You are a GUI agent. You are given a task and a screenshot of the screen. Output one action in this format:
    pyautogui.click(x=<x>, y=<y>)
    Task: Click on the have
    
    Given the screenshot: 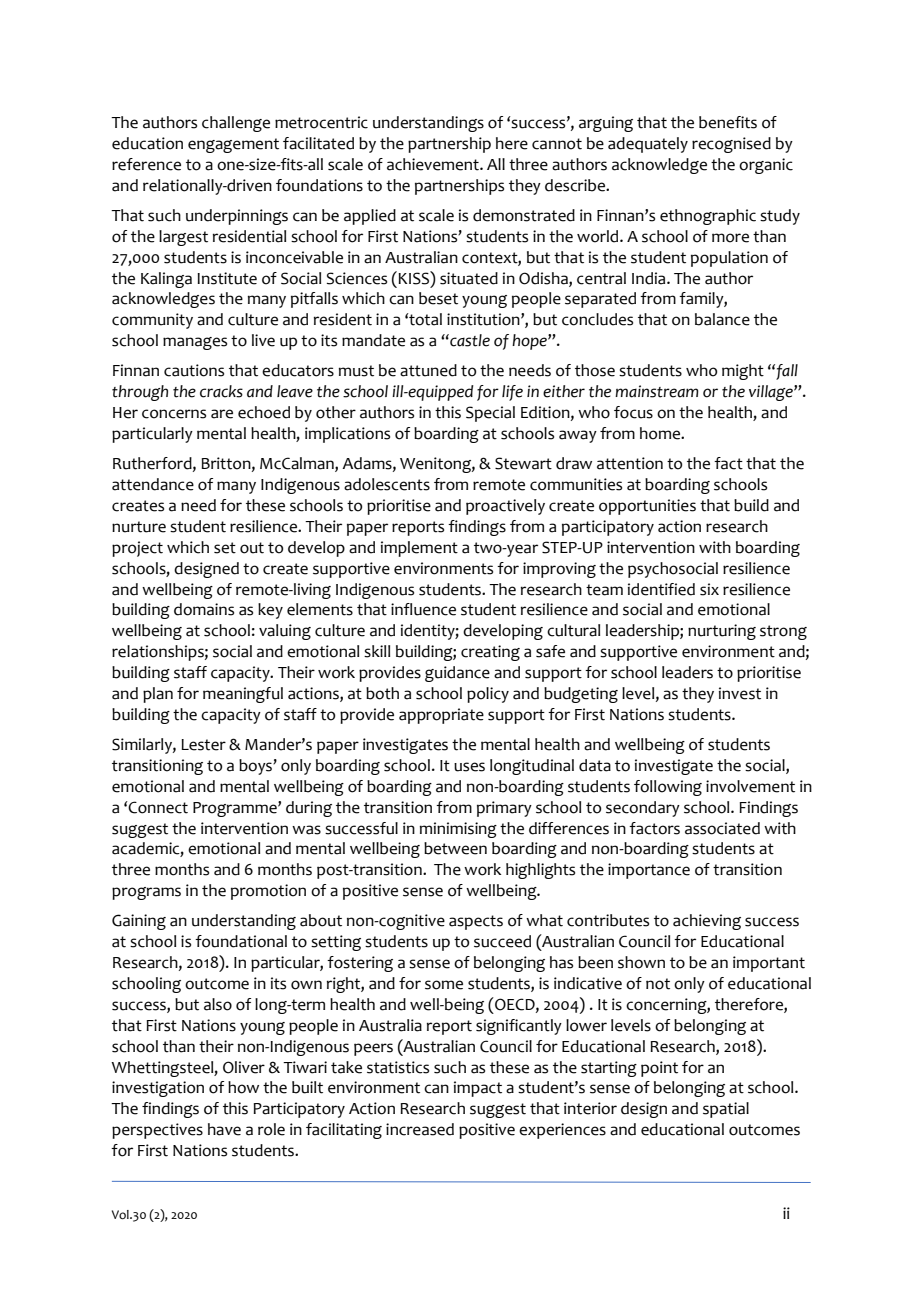 What is the action you would take?
    pyautogui.click(x=224, y=1129)
